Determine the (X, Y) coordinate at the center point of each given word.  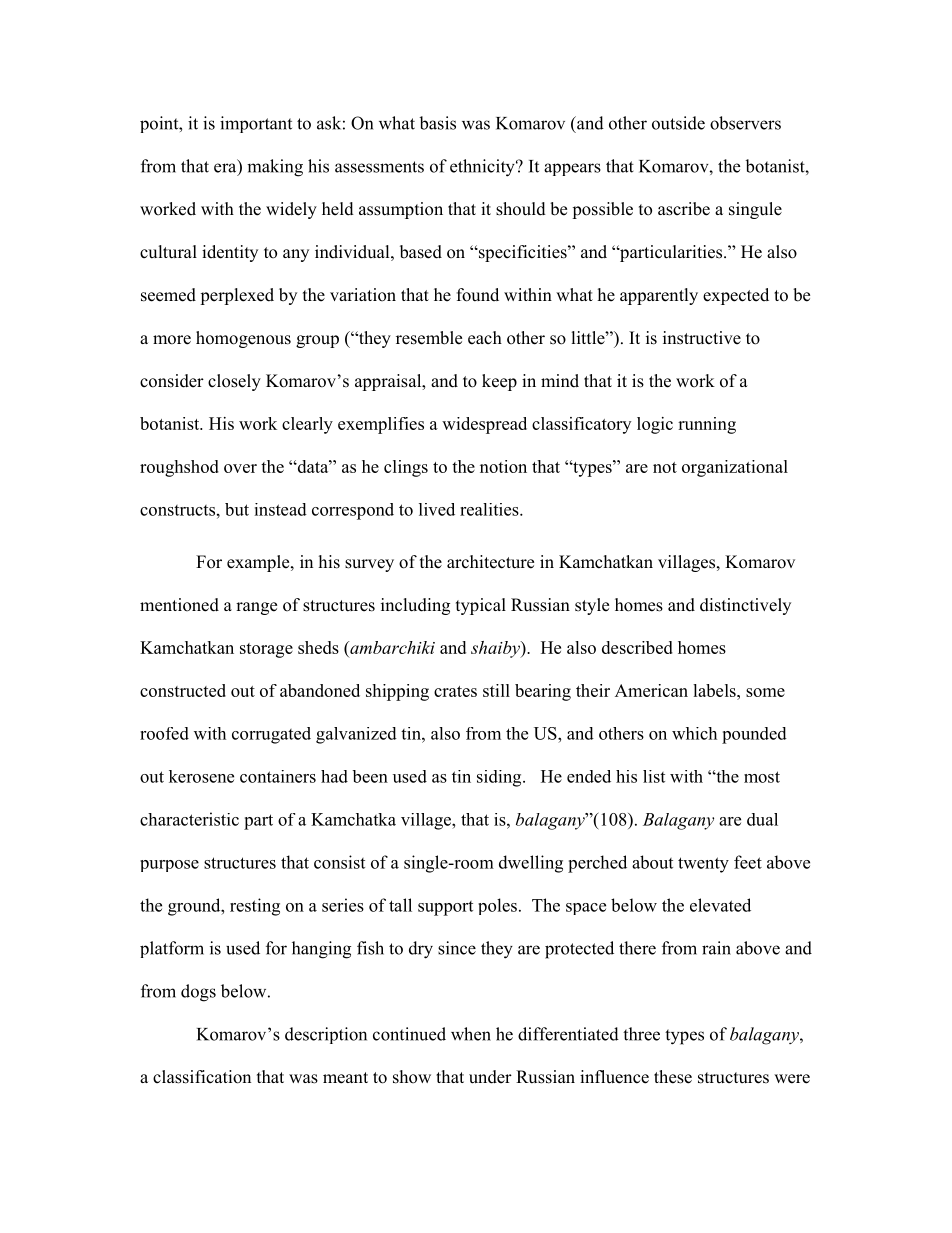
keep (499, 382)
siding (500, 778)
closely (234, 382)
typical (481, 606)
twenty (703, 865)
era (226, 168)
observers (745, 123)
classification (202, 1077)
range (256, 608)
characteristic (189, 819)
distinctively (745, 606)
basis (437, 123)
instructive (702, 338)
